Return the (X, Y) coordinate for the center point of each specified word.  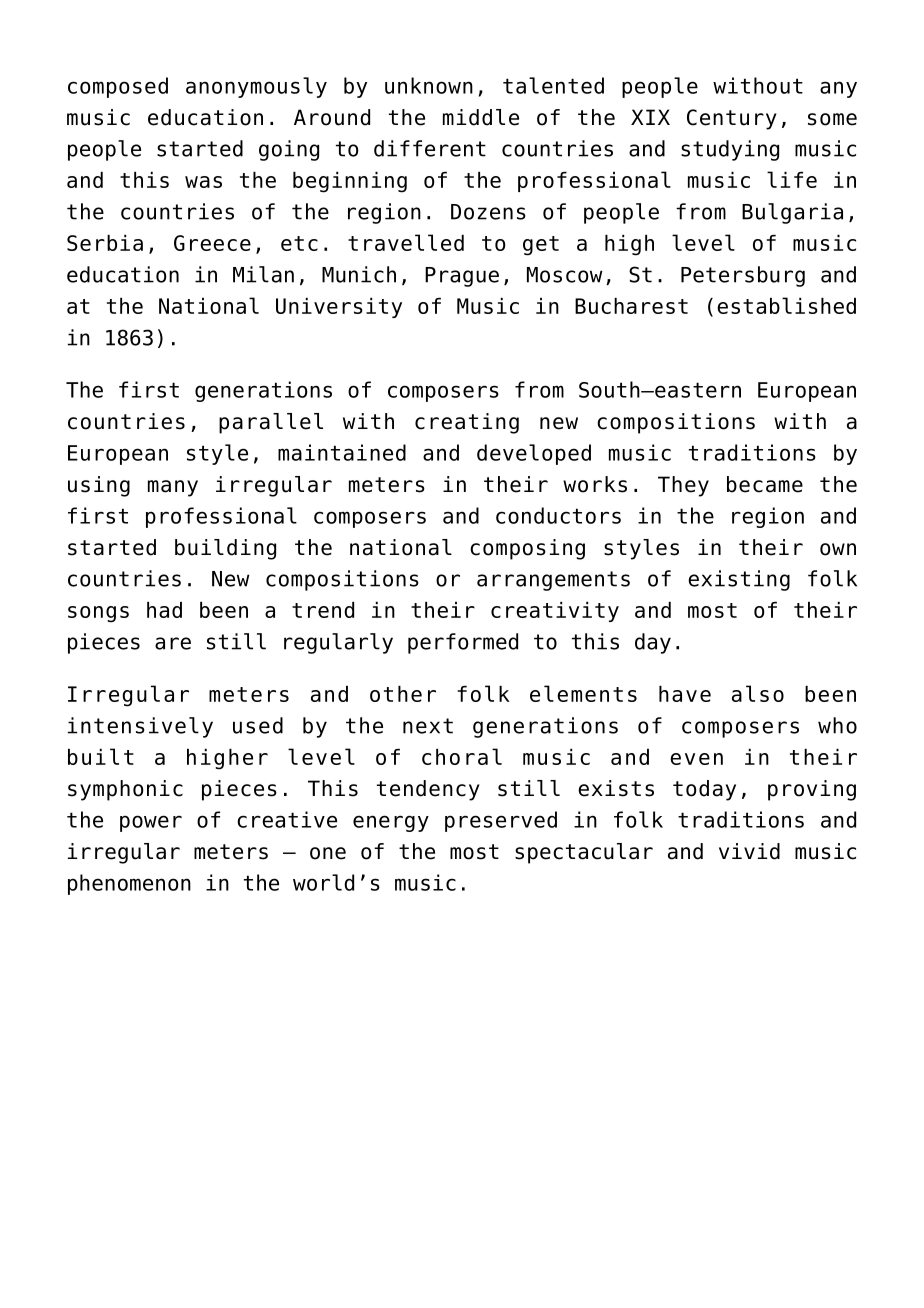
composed (118, 87)
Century (732, 119)
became (765, 484)
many (173, 488)
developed (534, 454)
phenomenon (129, 884)
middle (481, 117)
